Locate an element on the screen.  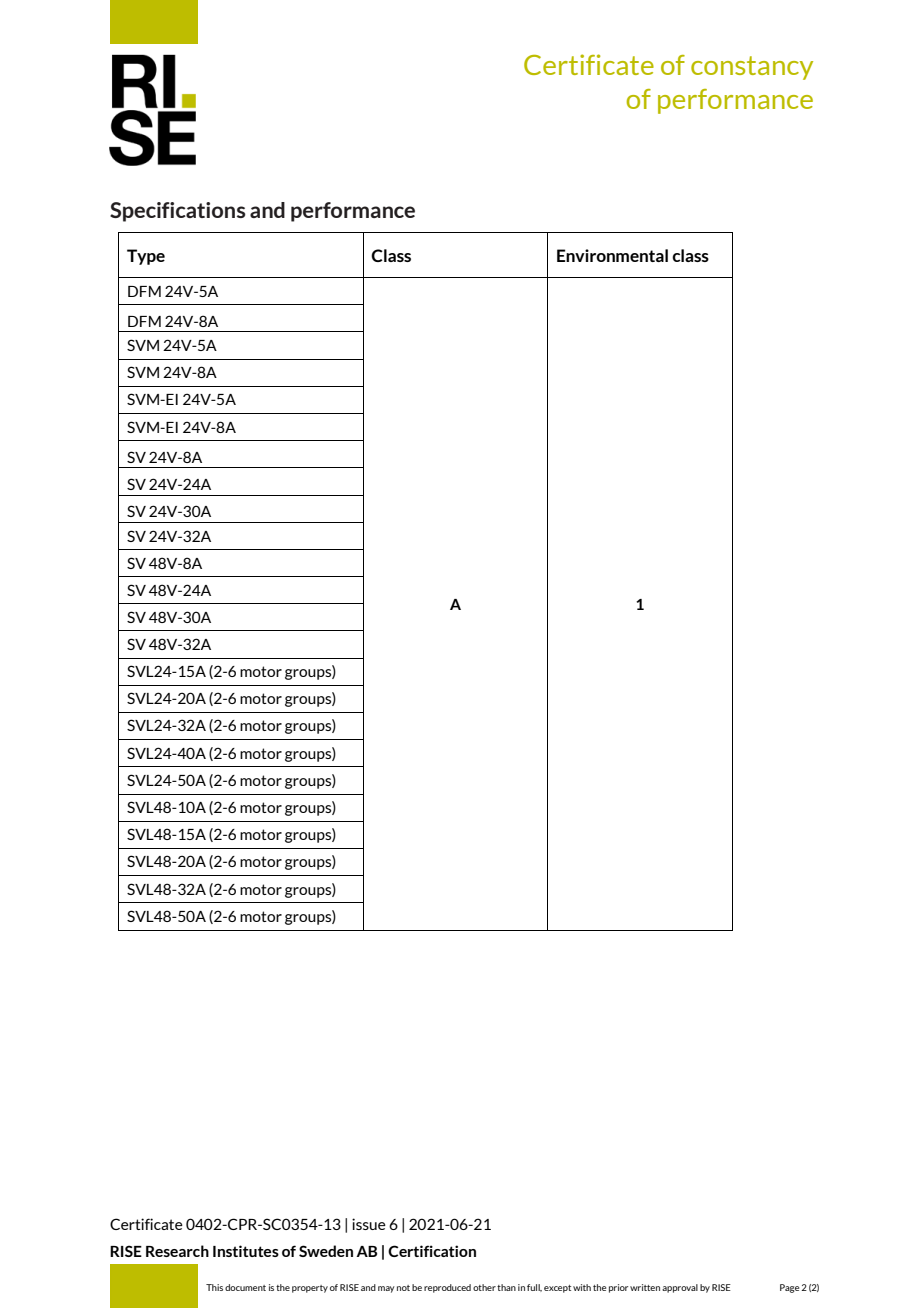
Certification is located at coordinates (432, 1251).
